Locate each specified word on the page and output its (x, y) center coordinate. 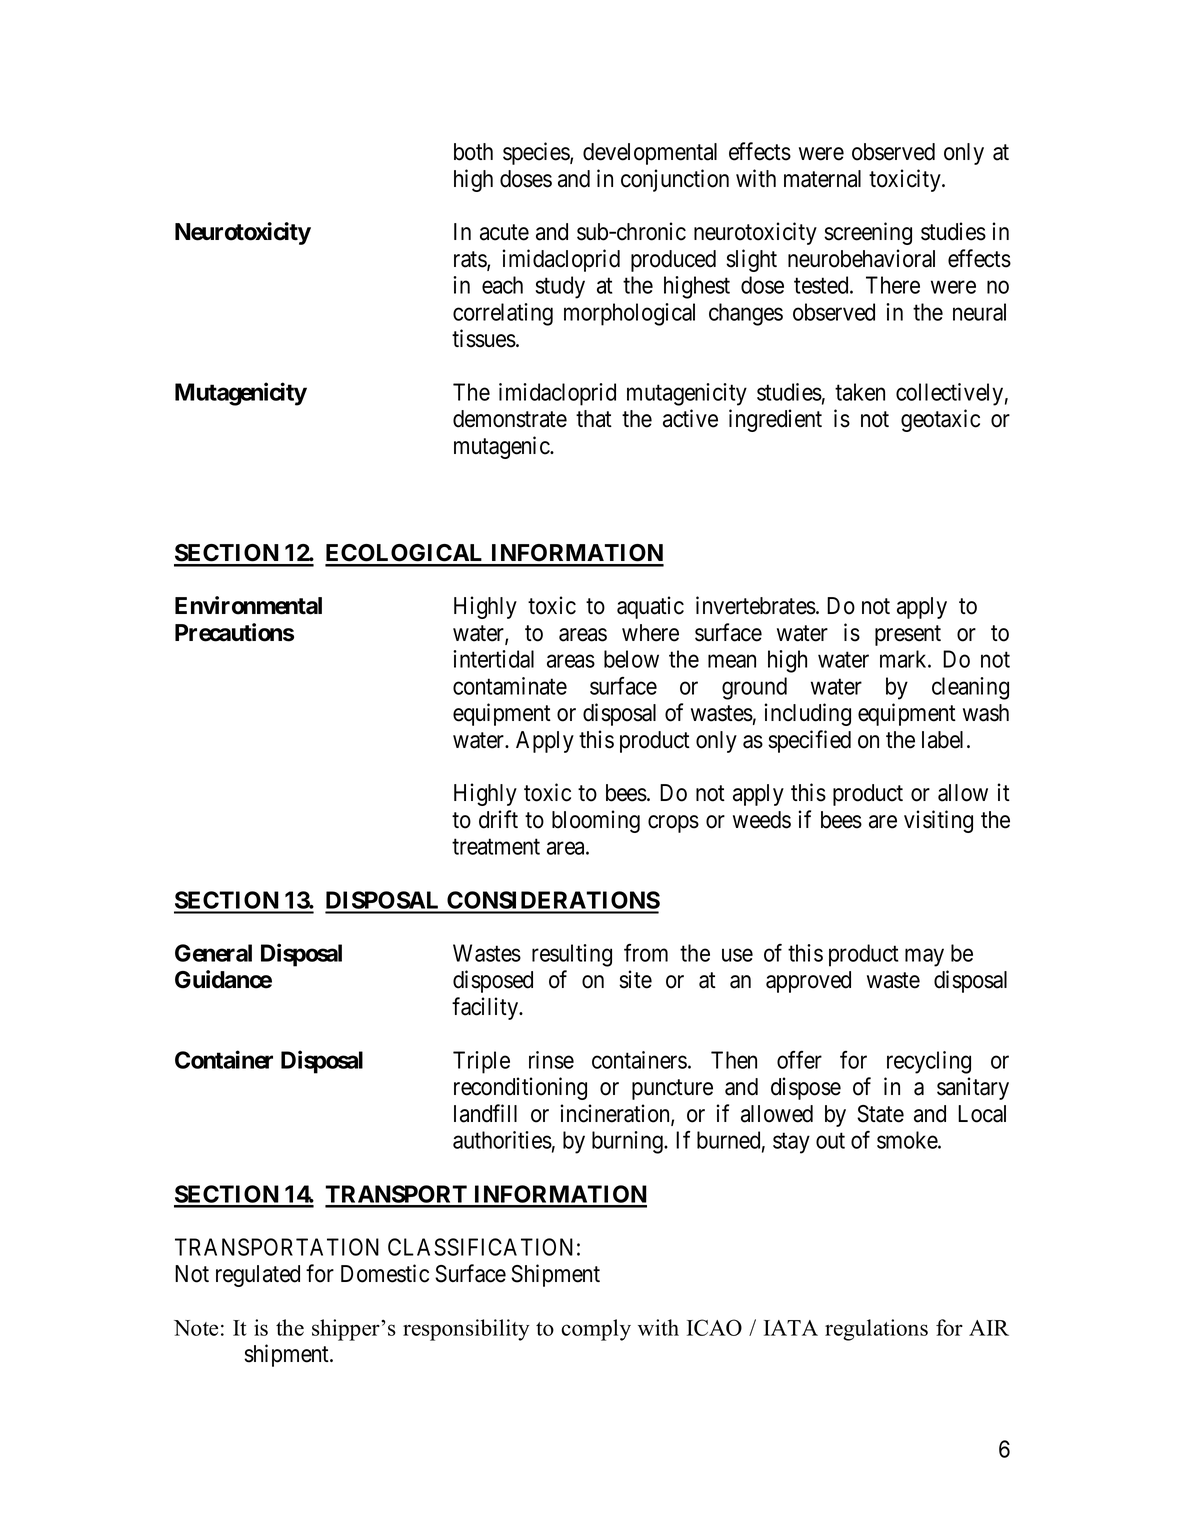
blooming (596, 821)
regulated (258, 1276)
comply (596, 1330)
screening (868, 233)
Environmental (248, 605)
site (635, 979)
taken (860, 392)
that (594, 419)
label (945, 740)
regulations (876, 1330)
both (473, 152)
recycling (929, 1062)
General (213, 953)
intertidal (493, 659)
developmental (650, 154)
